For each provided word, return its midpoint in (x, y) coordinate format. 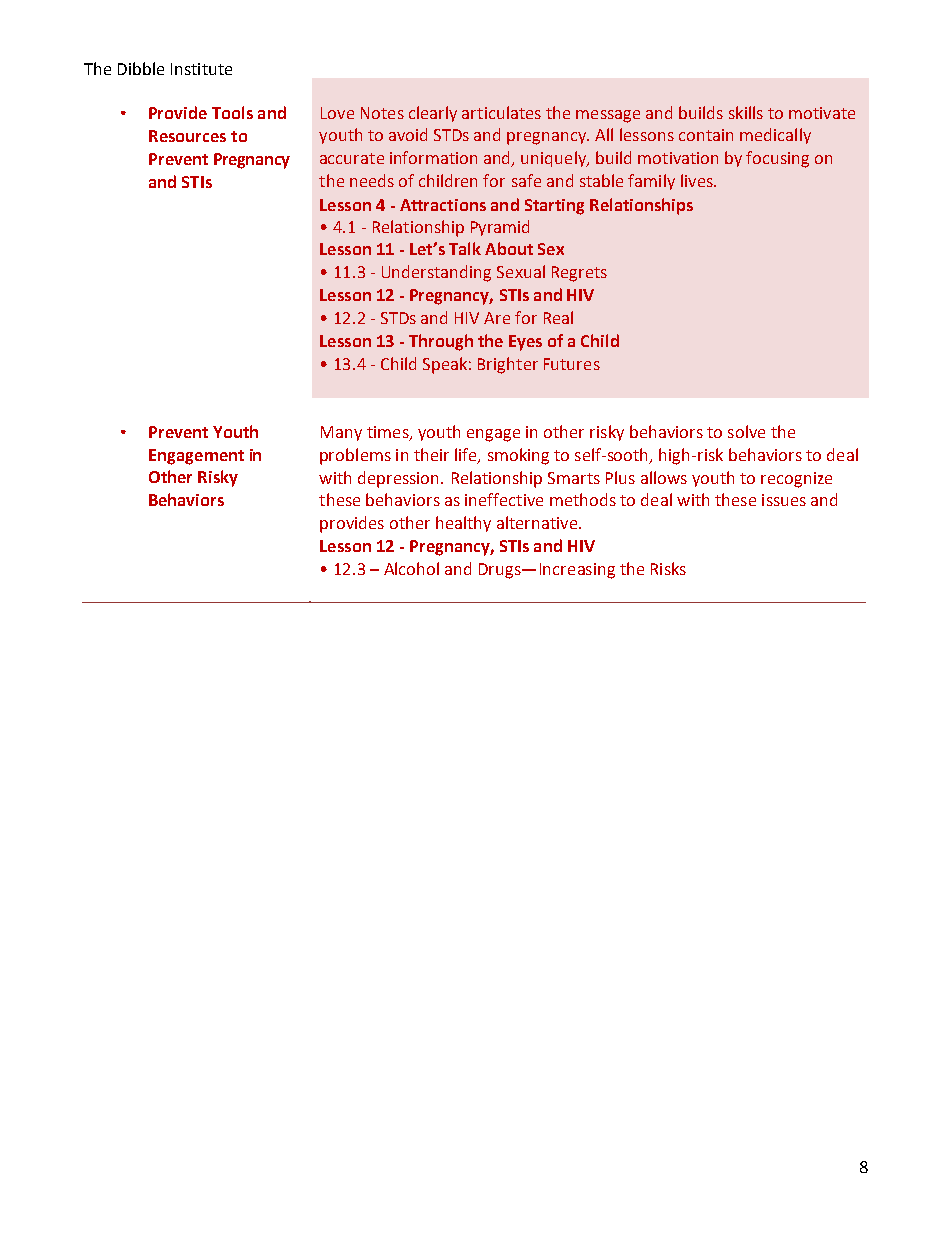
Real (558, 317)
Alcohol (411, 568)
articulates (501, 112)
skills (746, 112)
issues (784, 500)
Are (497, 318)
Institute (201, 69)
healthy (463, 524)
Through (441, 342)
